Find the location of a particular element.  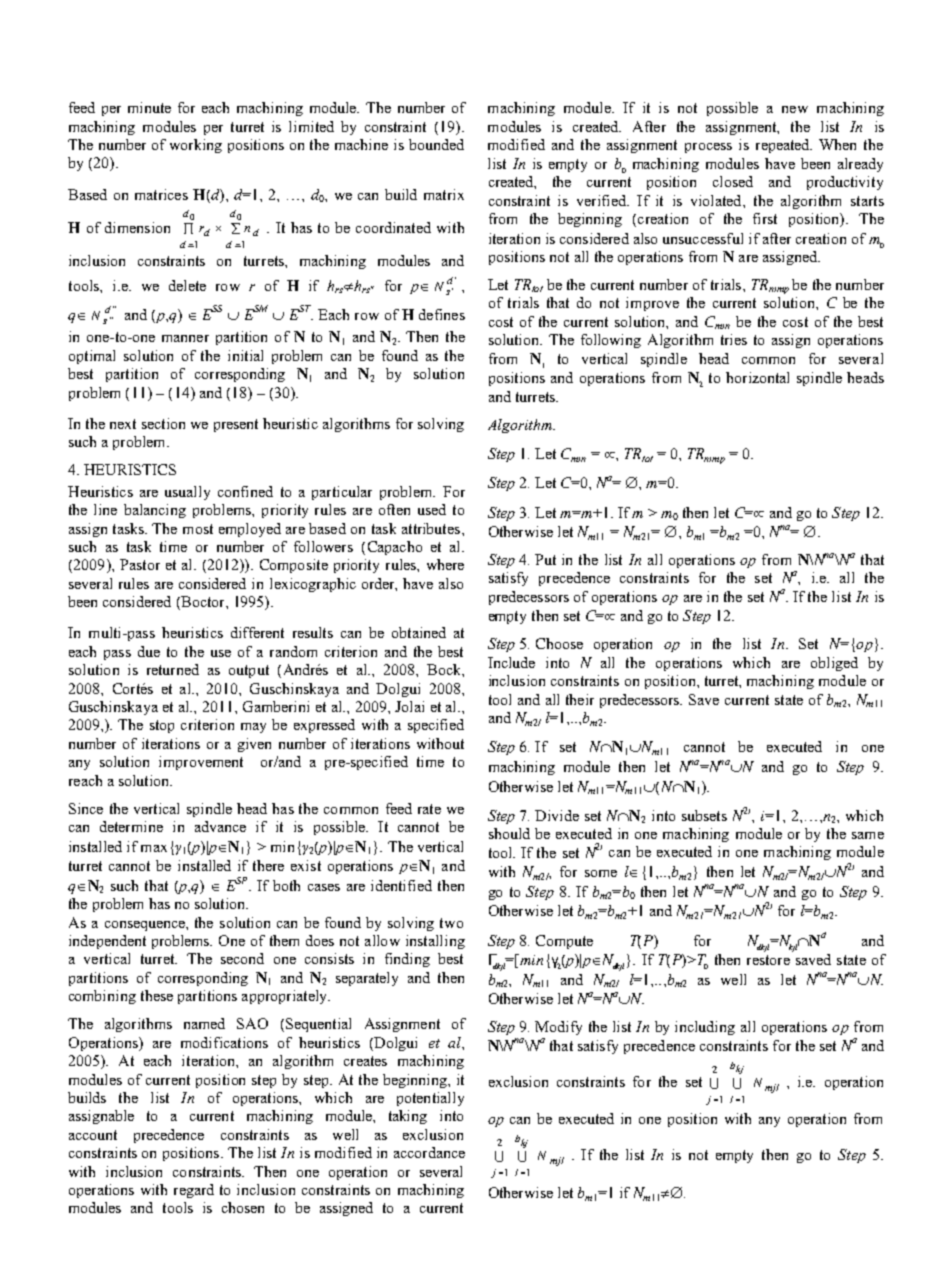

bounded is located at coordinates (436, 144).
